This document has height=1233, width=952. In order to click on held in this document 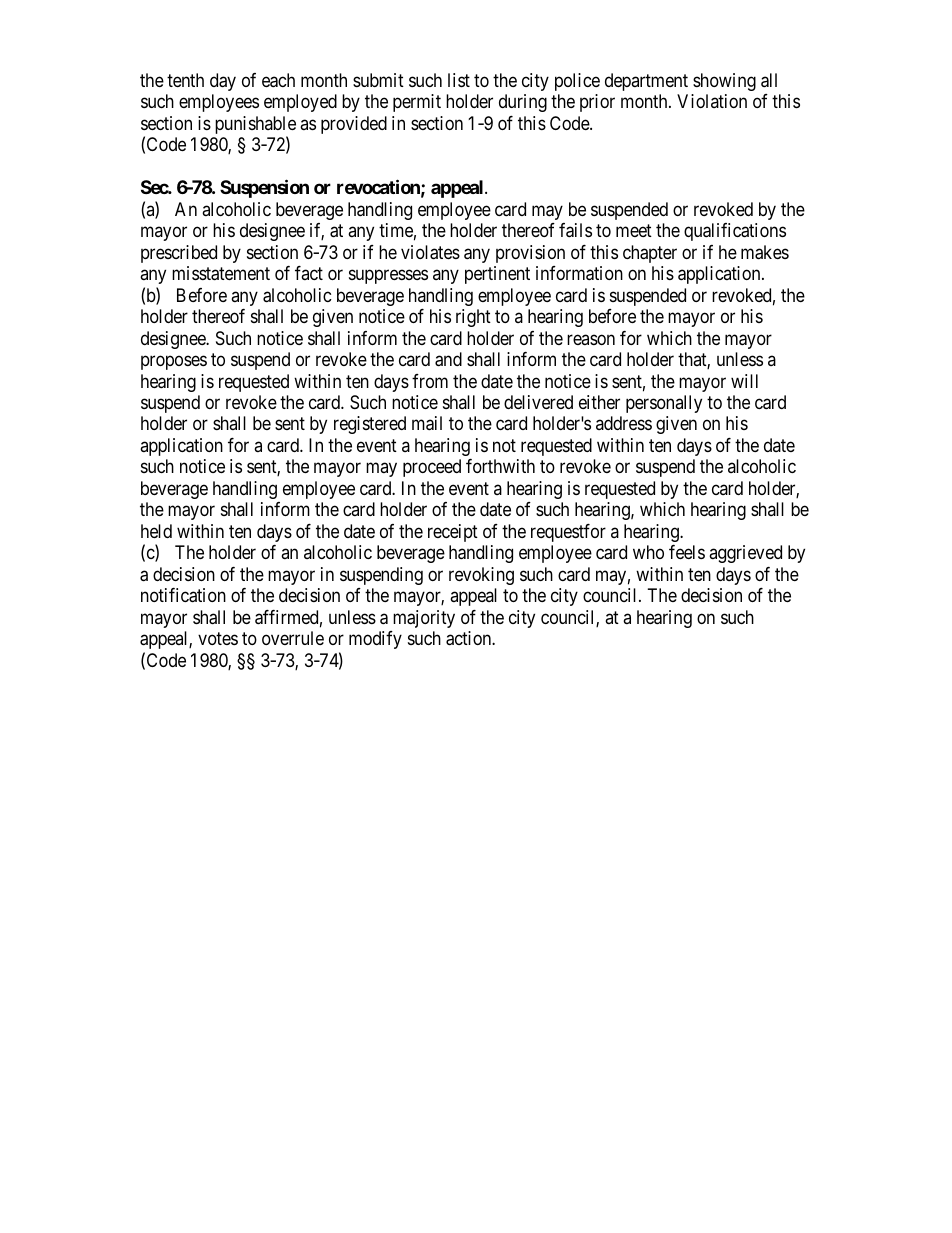, I will do `click(156, 531)`.
